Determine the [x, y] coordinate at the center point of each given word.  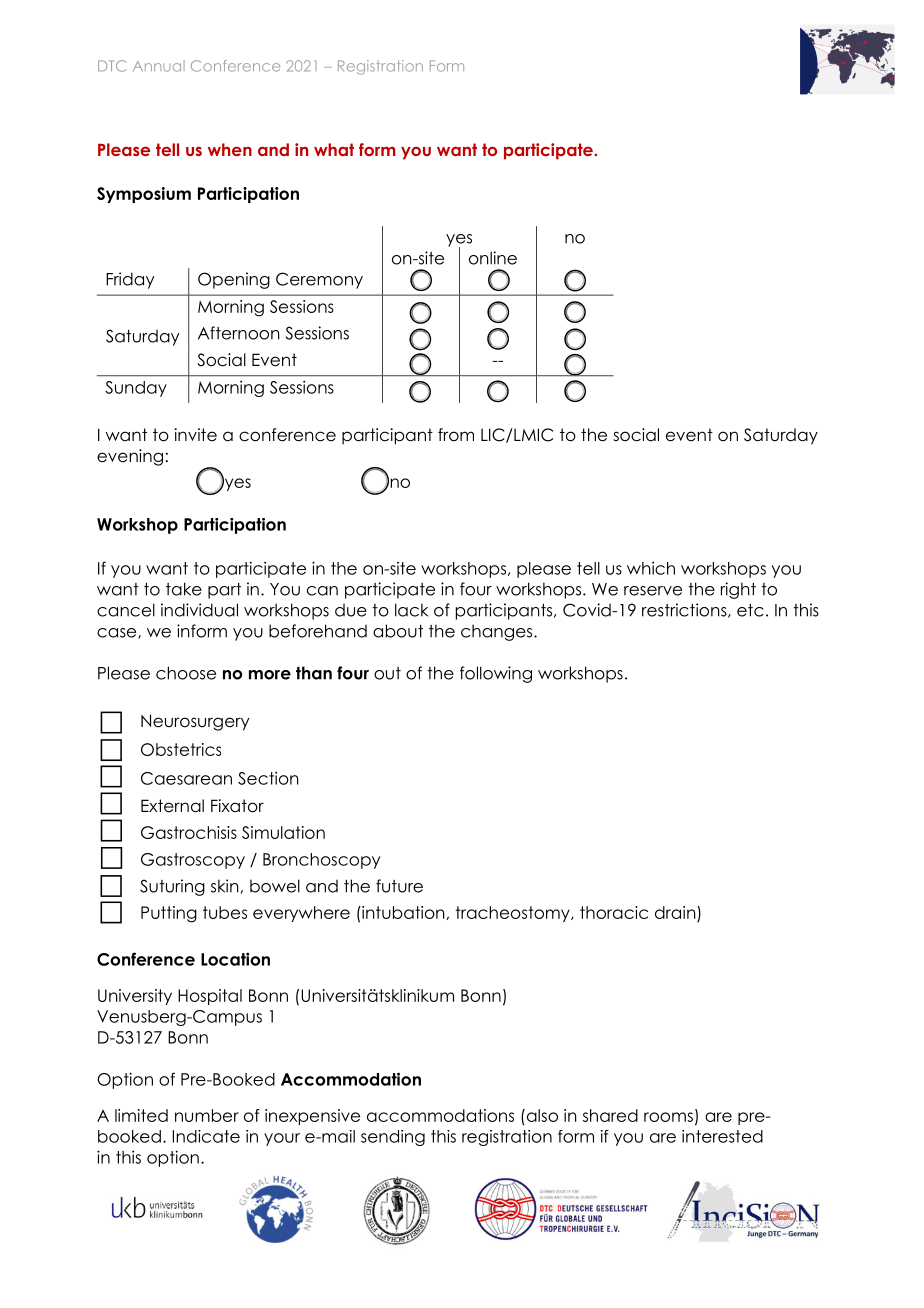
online [493, 258]
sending [393, 1138]
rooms [668, 1117]
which [651, 568]
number [207, 1115]
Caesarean [186, 778]
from [456, 435]
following [496, 674]
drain [676, 914]
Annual [159, 66]
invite [196, 435]
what [334, 149]
